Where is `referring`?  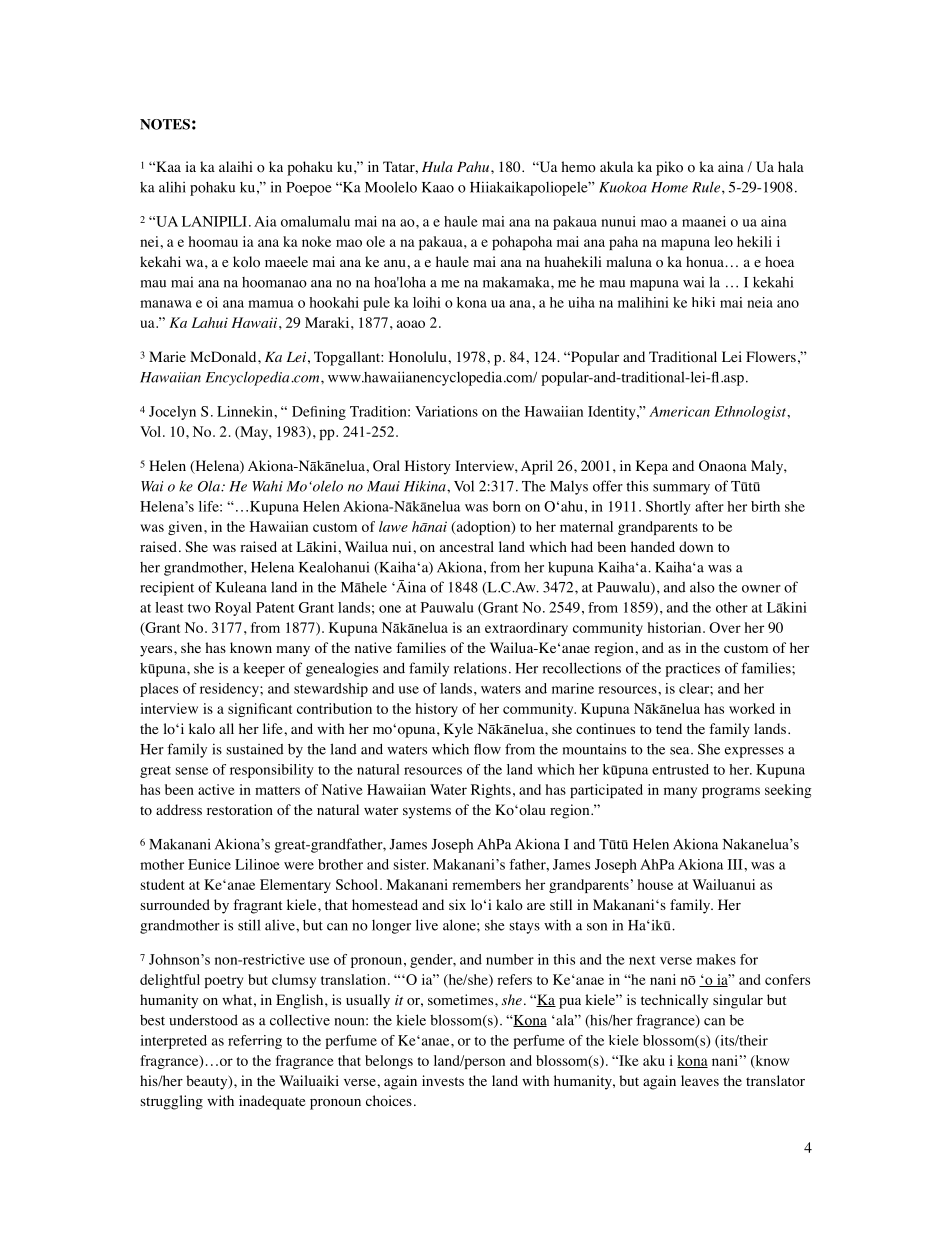 referring is located at coordinates (255, 1042).
